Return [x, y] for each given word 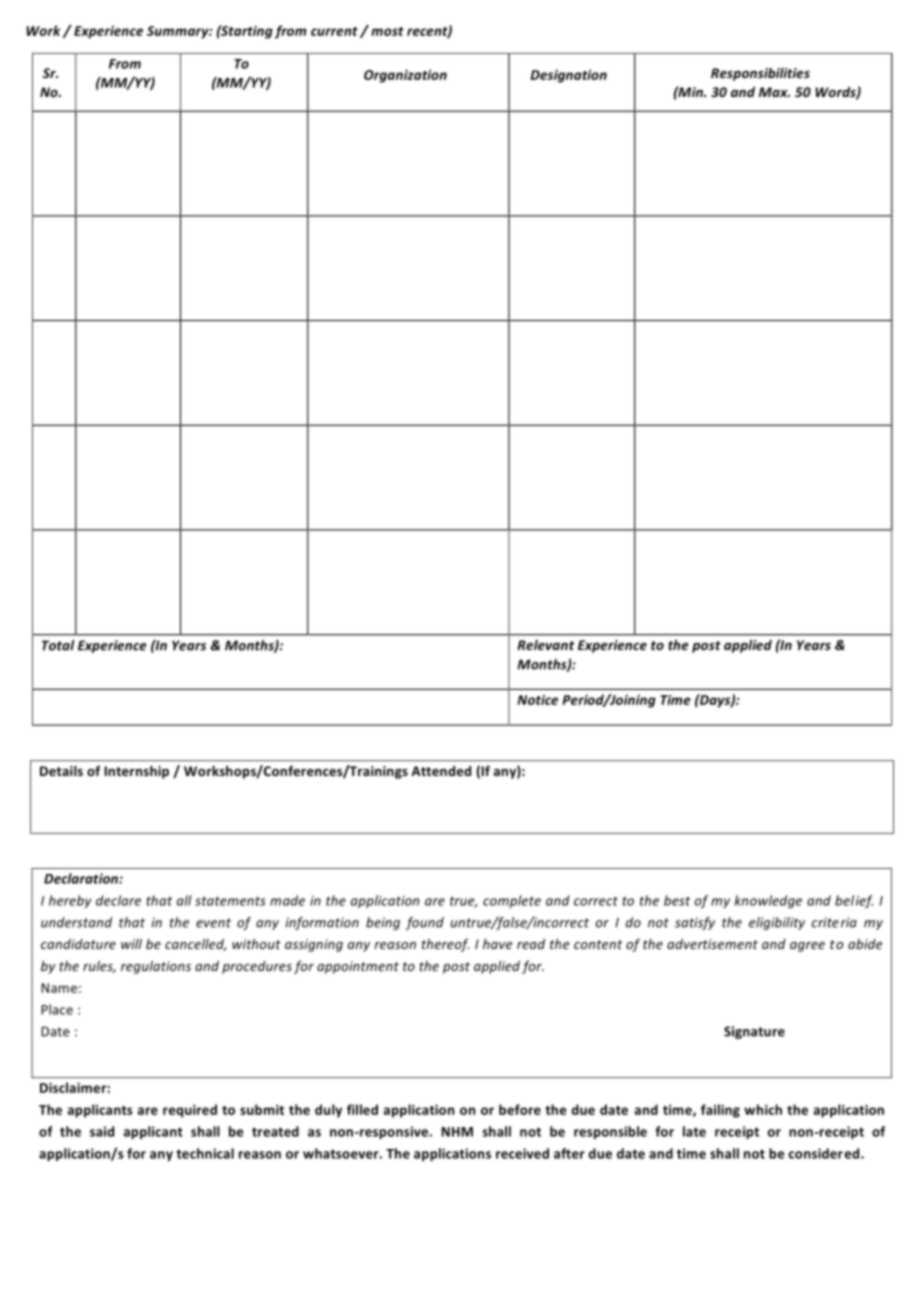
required [190, 1111]
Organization [405, 76]
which [763, 1109]
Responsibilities [760, 74]
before [520, 1109]
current [334, 31]
